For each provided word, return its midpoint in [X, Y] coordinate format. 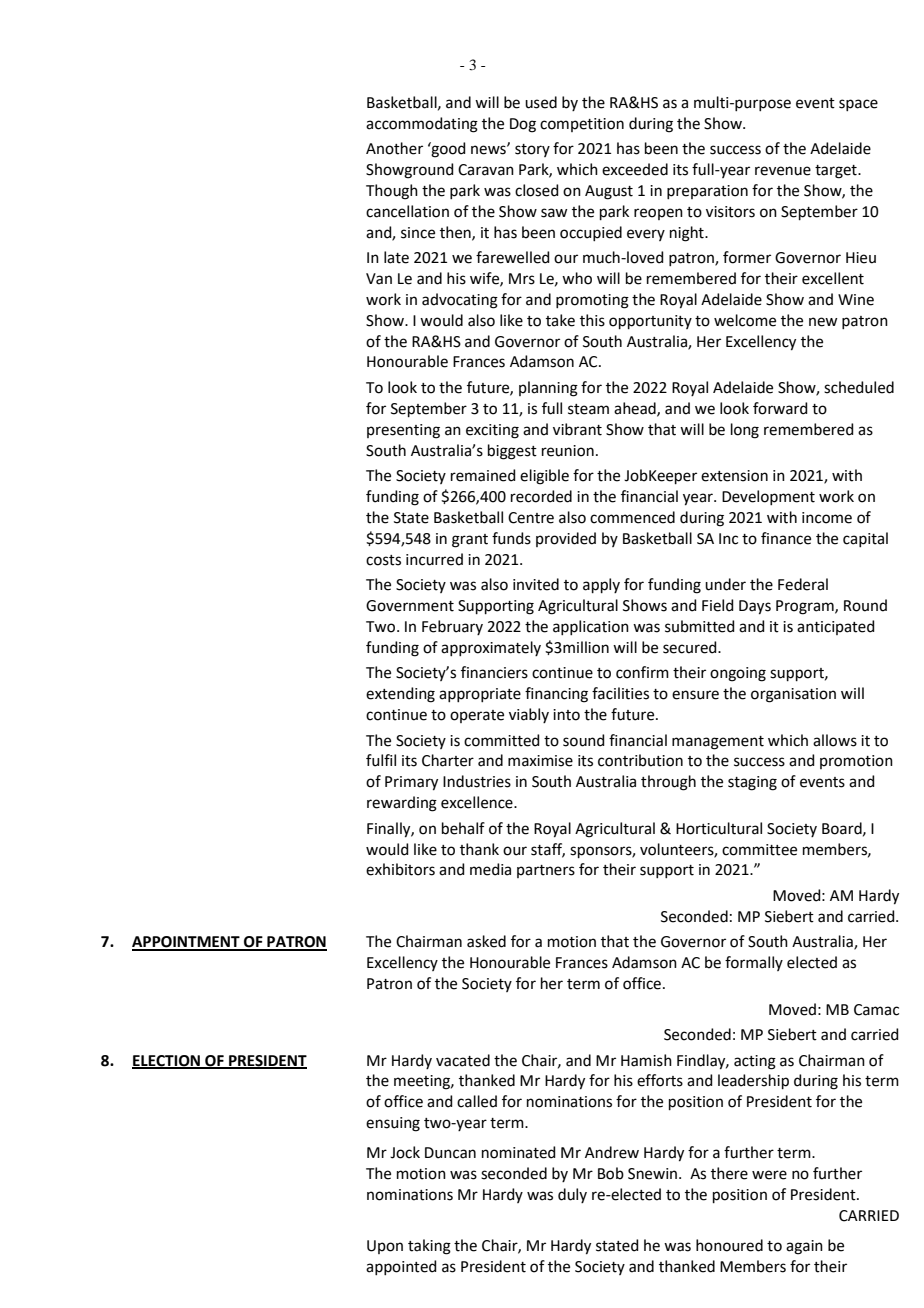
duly [572, 1195]
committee [759, 850]
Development [768, 497]
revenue [783, 171]
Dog [523, 125]
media [490, 869]
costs [383, 560]
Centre [531, 518]
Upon [385, 1247]
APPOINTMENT [187, 943]
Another [394, 148]
